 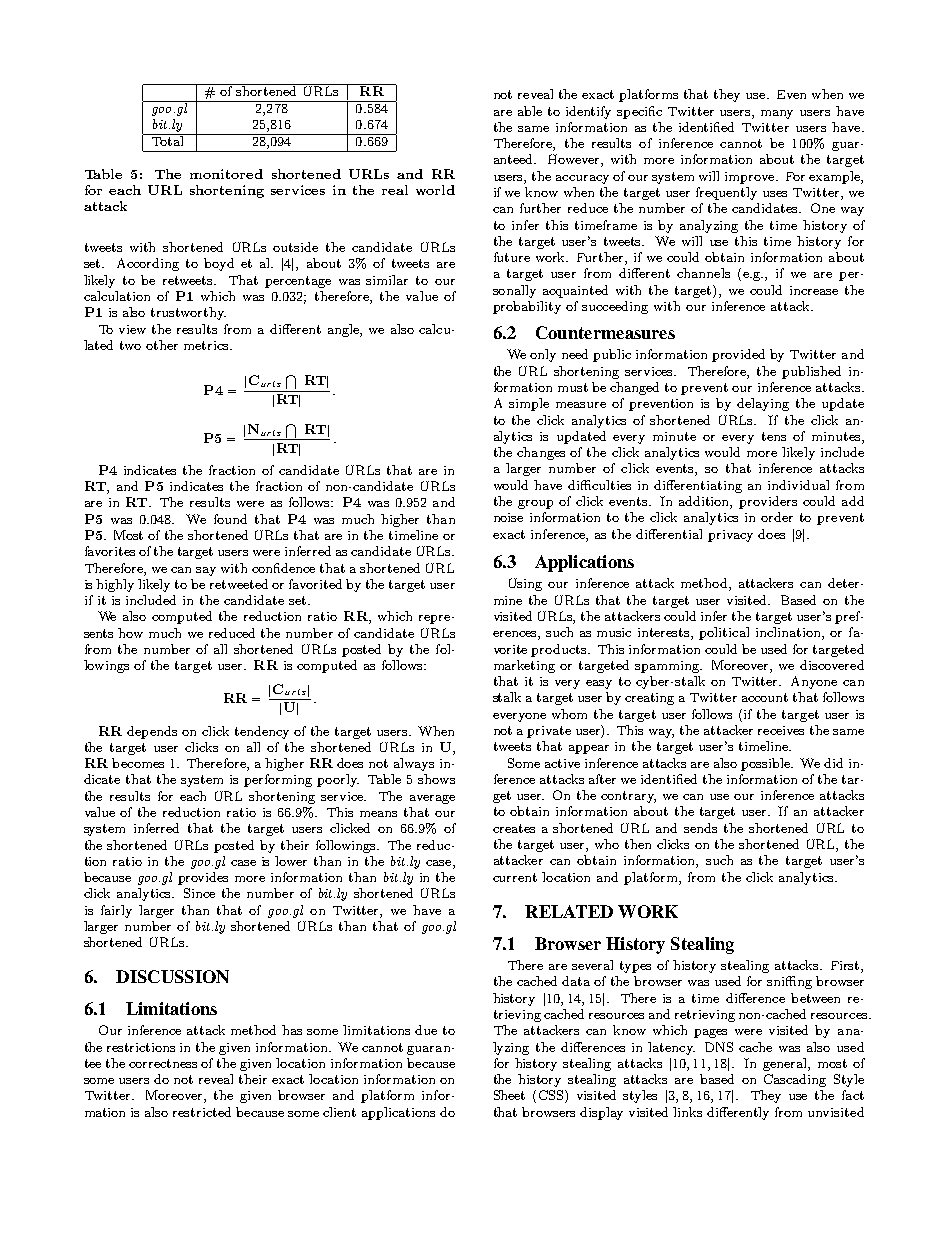 What do you see at coordinates (514, 828) in the page?
I see `creates` at bounding box center [514, 828].
